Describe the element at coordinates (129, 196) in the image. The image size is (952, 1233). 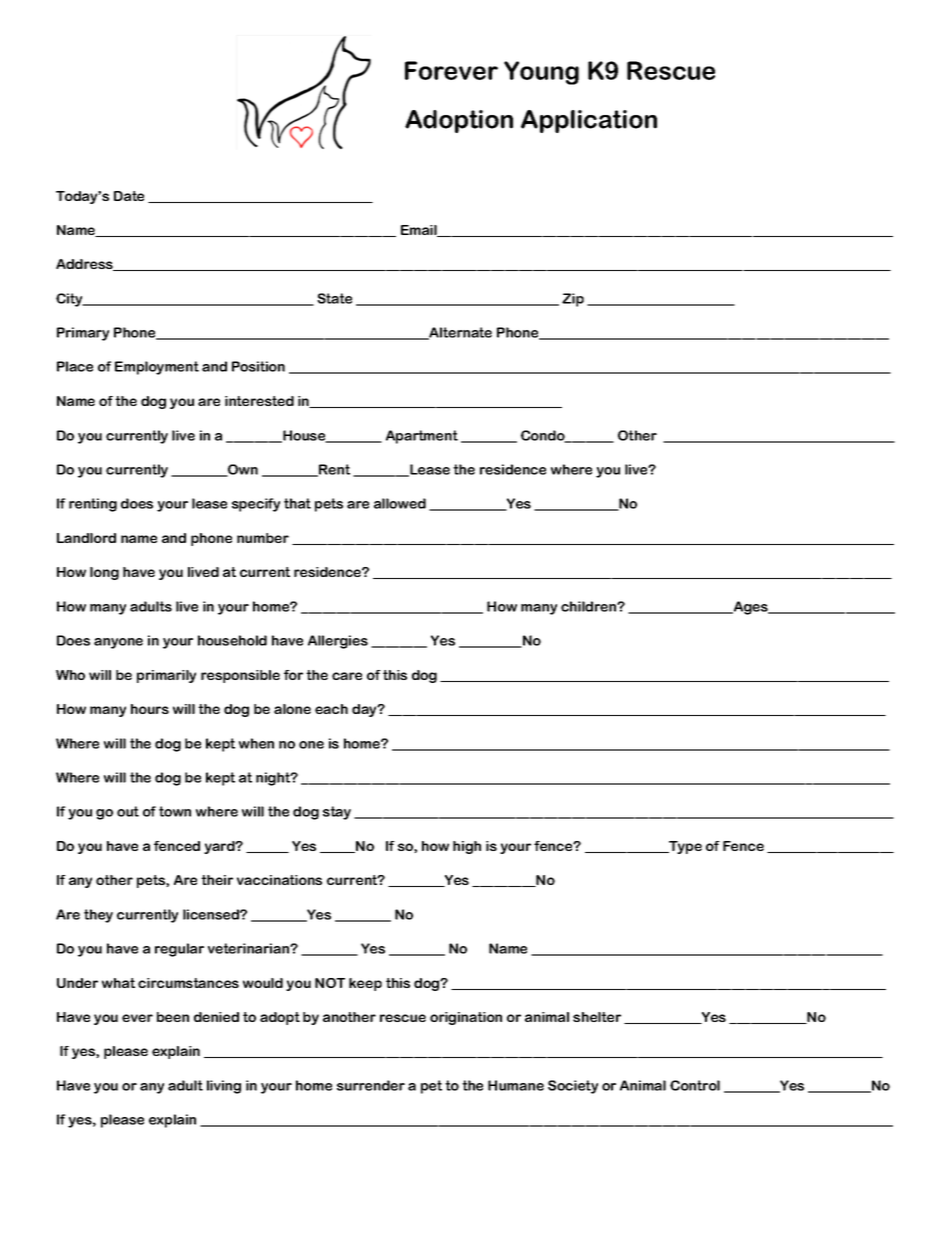
I see `Date` at that location.
